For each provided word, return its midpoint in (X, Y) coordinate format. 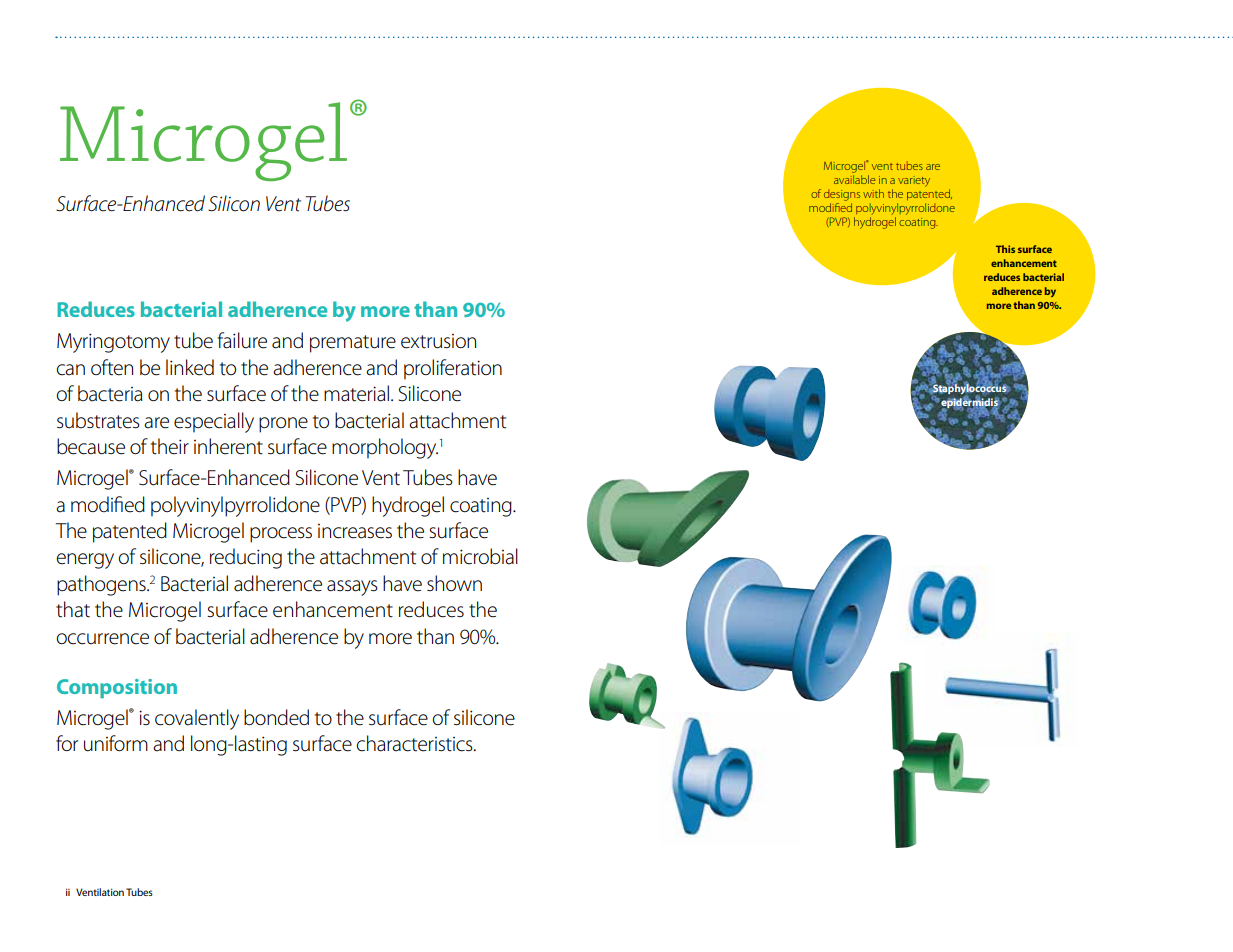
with (873, 193)
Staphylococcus (970, 388)
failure (242, 340)
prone (283, 425)
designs (842, 195)
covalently (197, 719)
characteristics (415, 743)
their (170, 446)
